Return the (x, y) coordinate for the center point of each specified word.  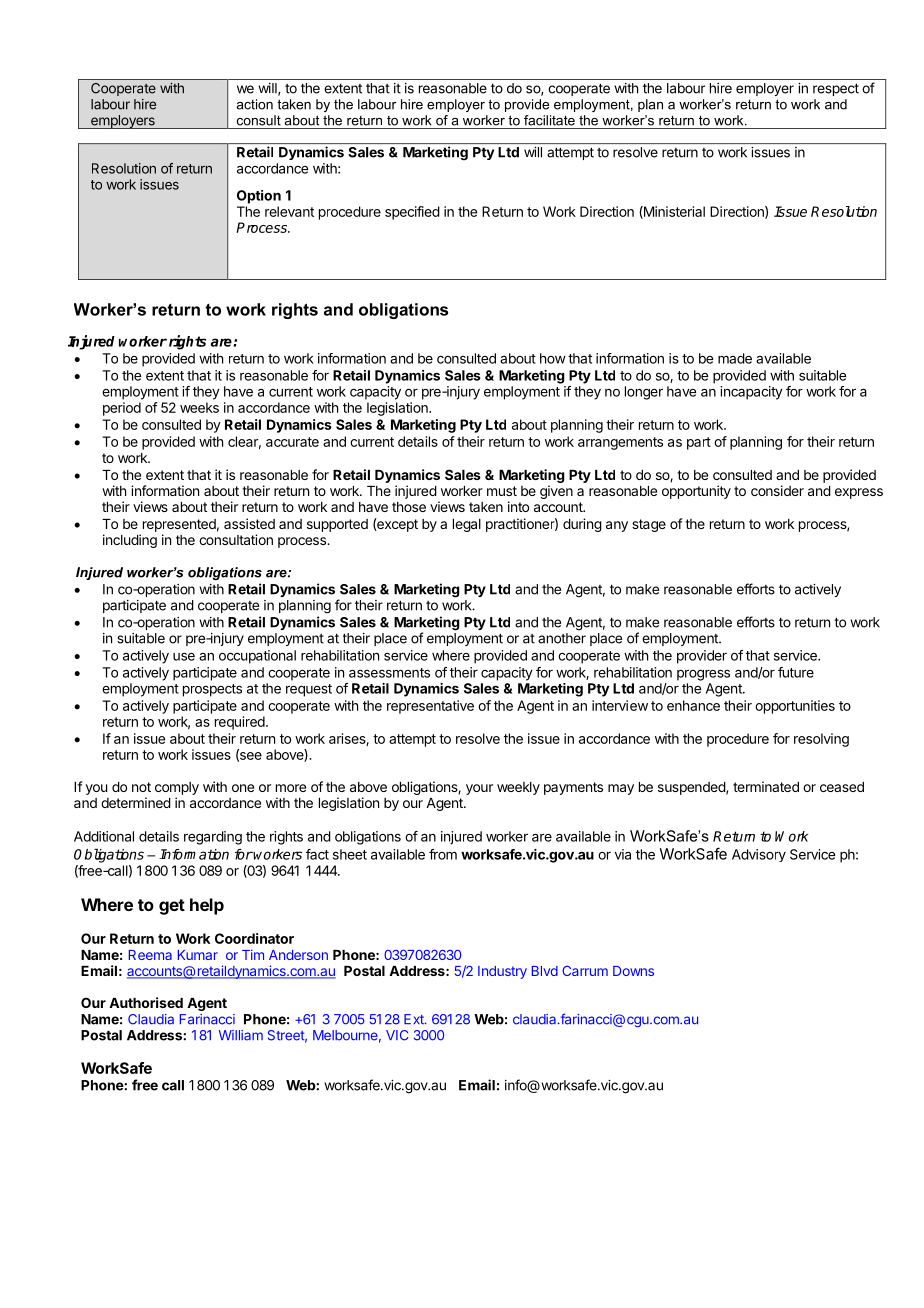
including (130, 541)
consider (777, 490)
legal (467, 525)
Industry (502, 972)
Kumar (198, 955)
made (735, 358)
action (254, 104)
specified (412, 213)
